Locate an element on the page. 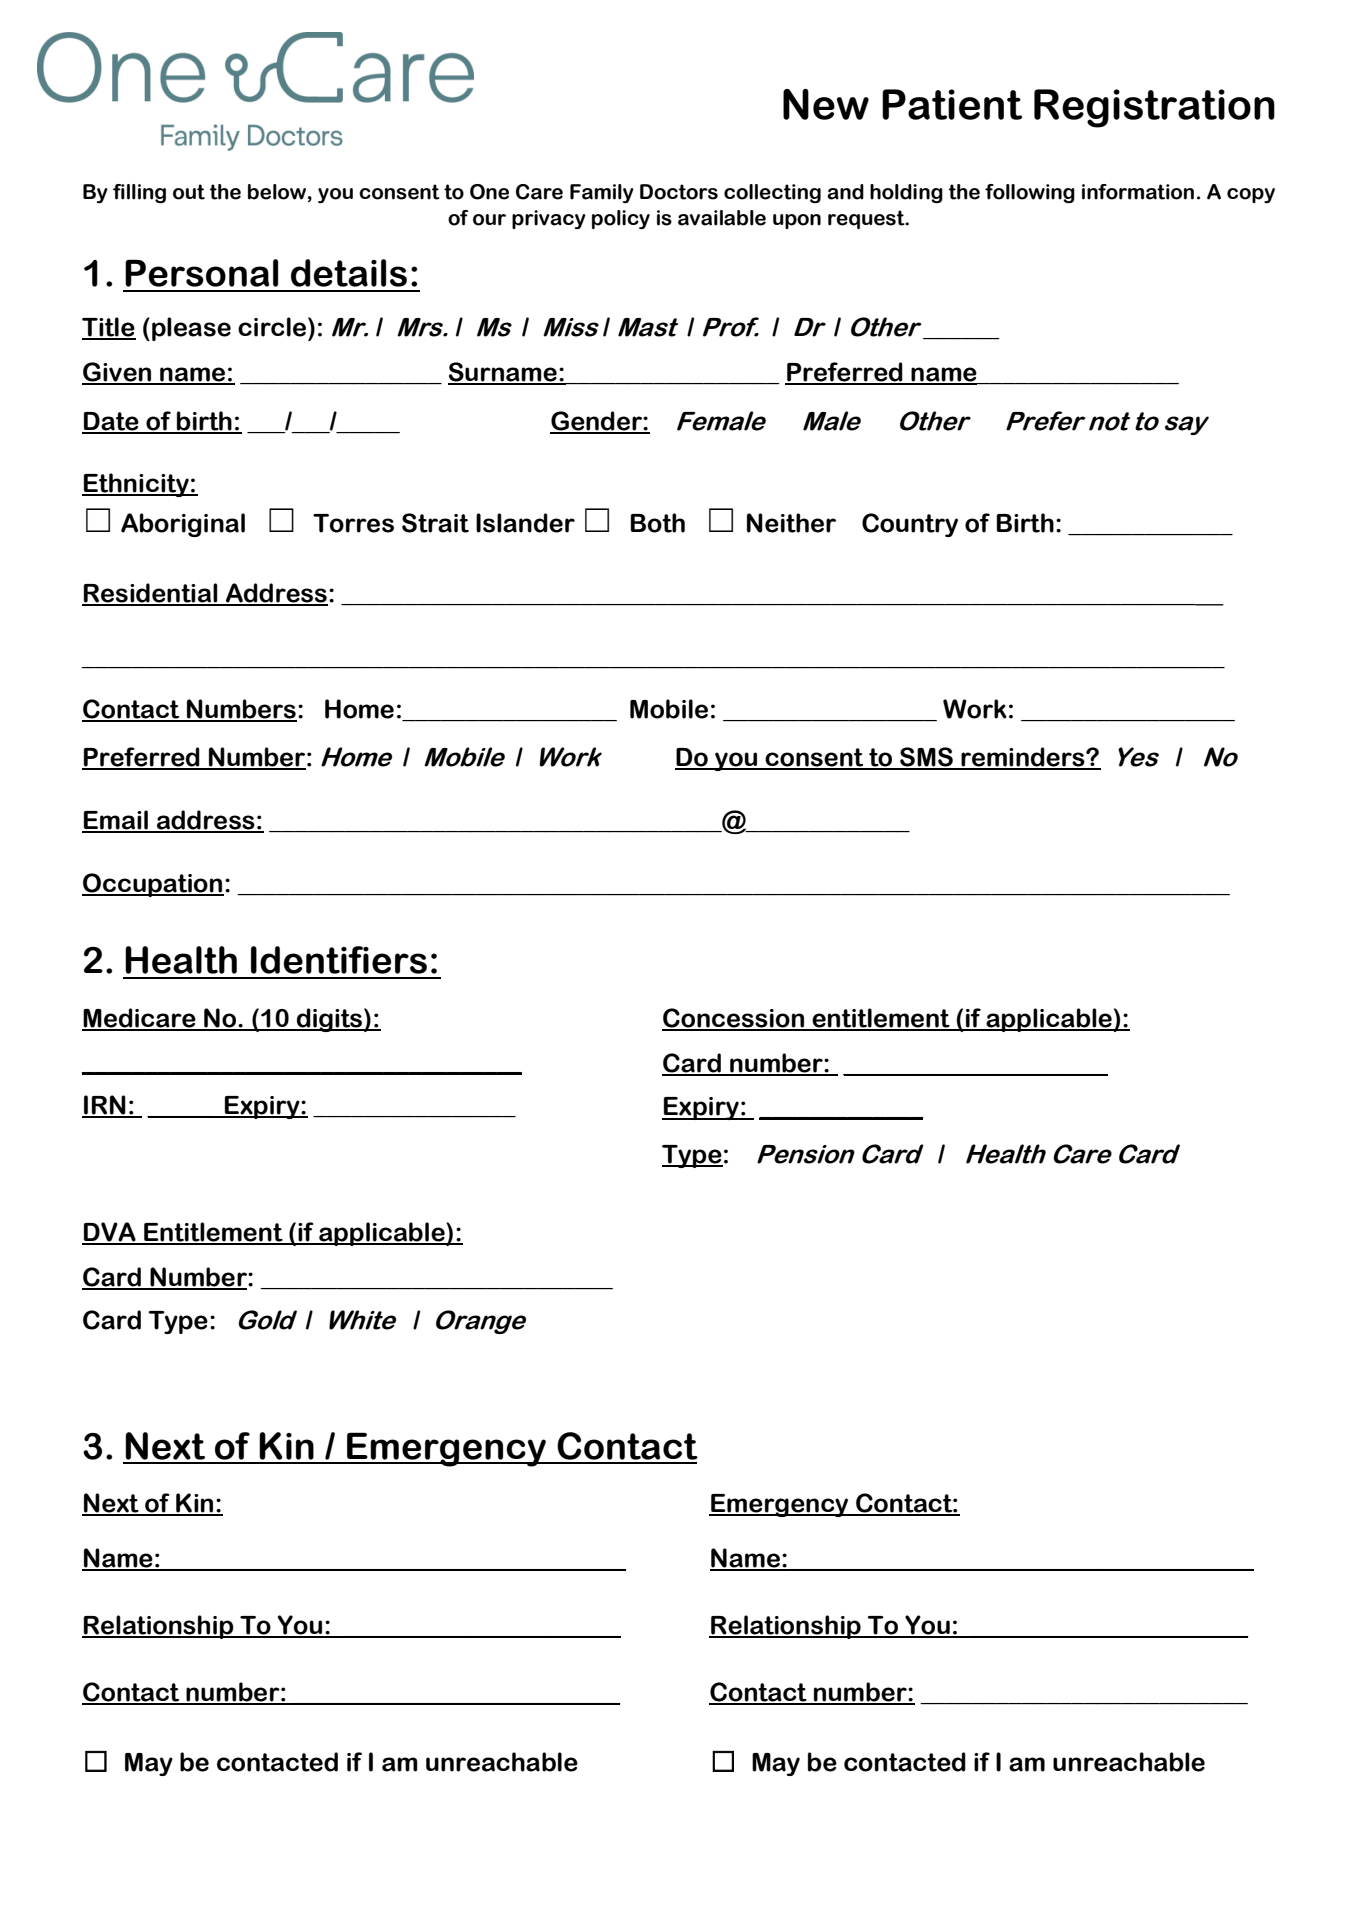 This document has height=1921, width=1359. SMS is located at coordinates (926, 758).
